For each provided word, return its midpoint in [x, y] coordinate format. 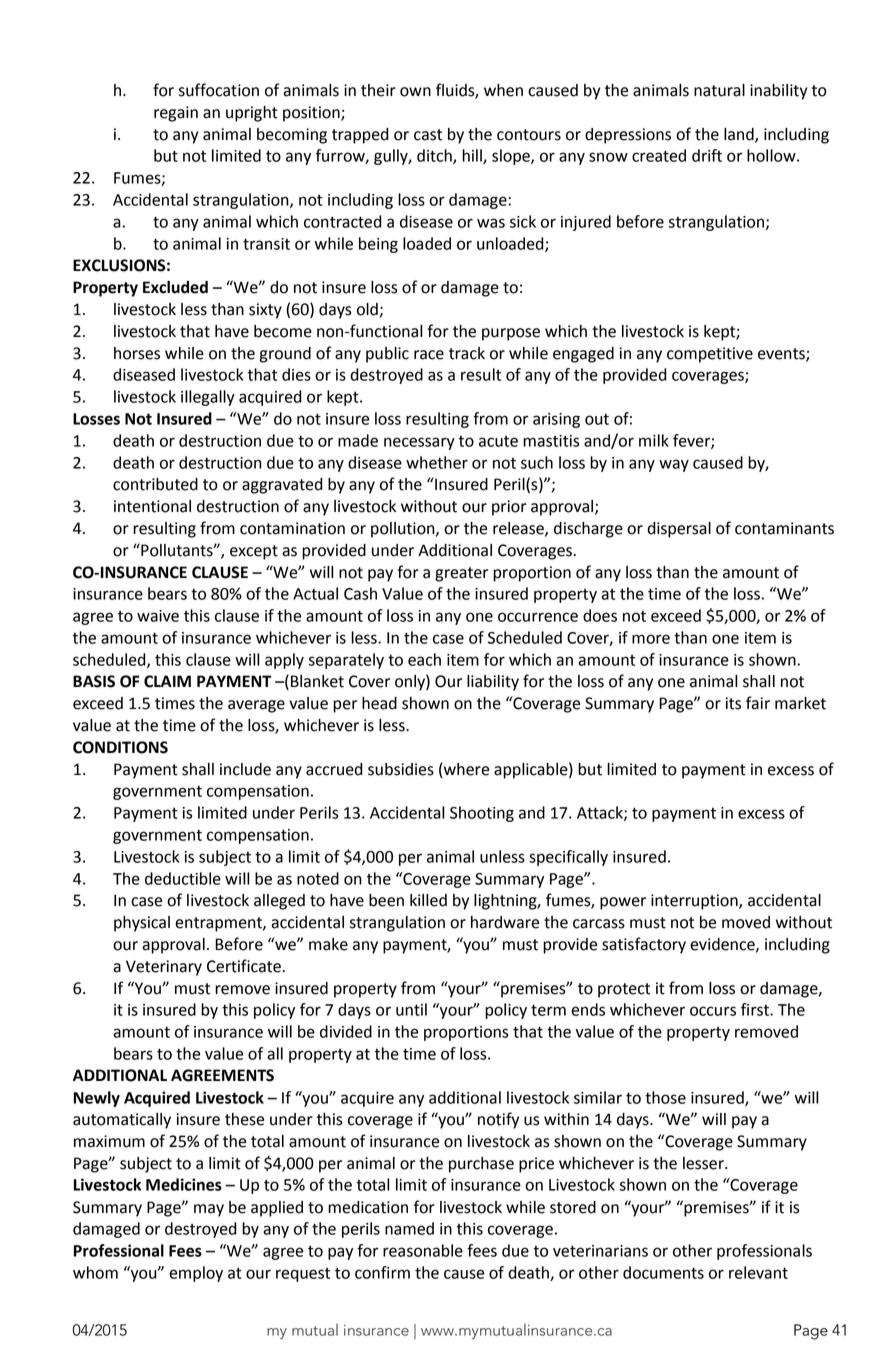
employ [196, 1274]
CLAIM [167, 681]
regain [176, 114]
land [740, 135]
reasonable [423, 1250]
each [424, 659]
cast [428, 135]
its [733, 703]
